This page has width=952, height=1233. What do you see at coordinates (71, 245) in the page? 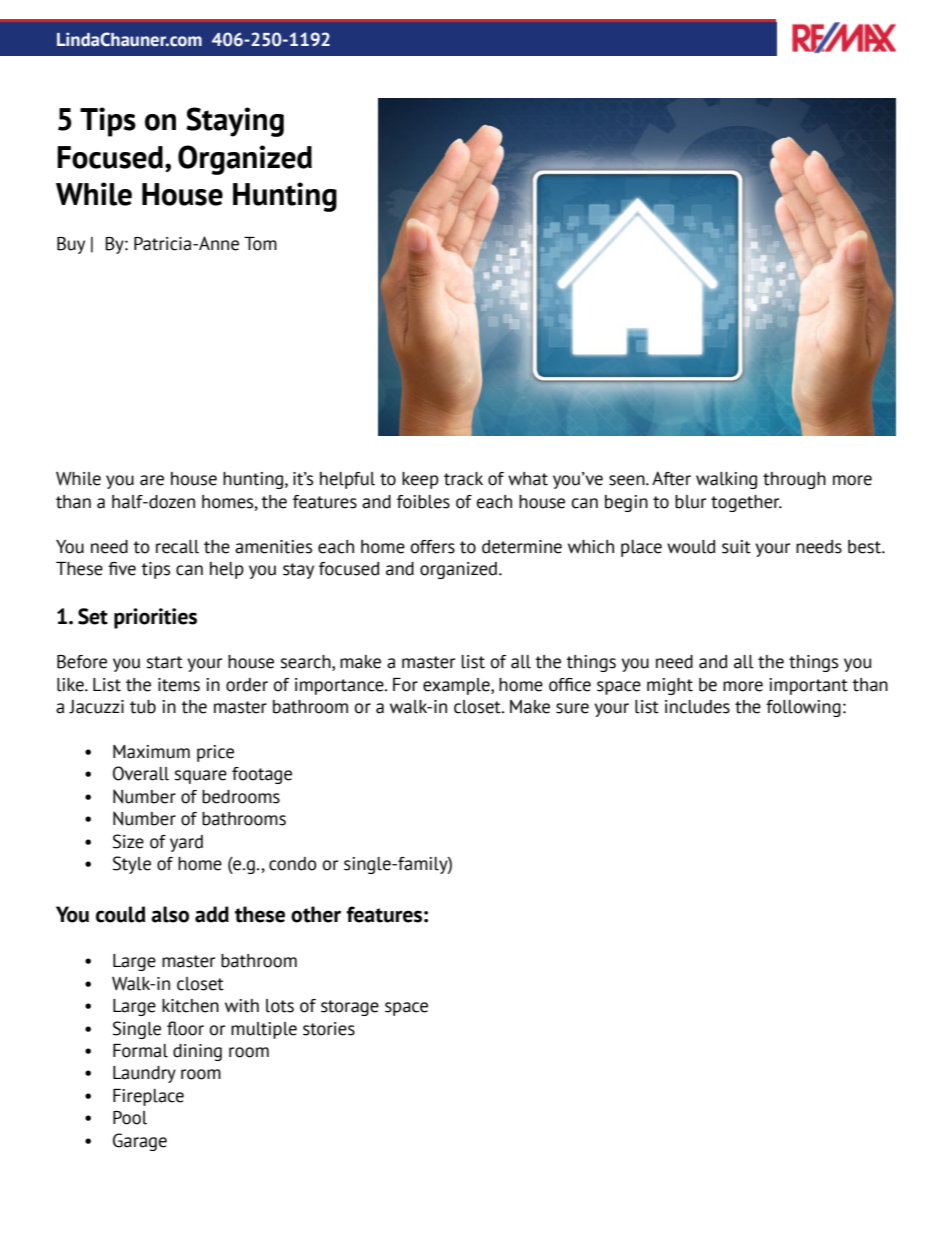
I see `Buy` at bounding box center [71, 245].
